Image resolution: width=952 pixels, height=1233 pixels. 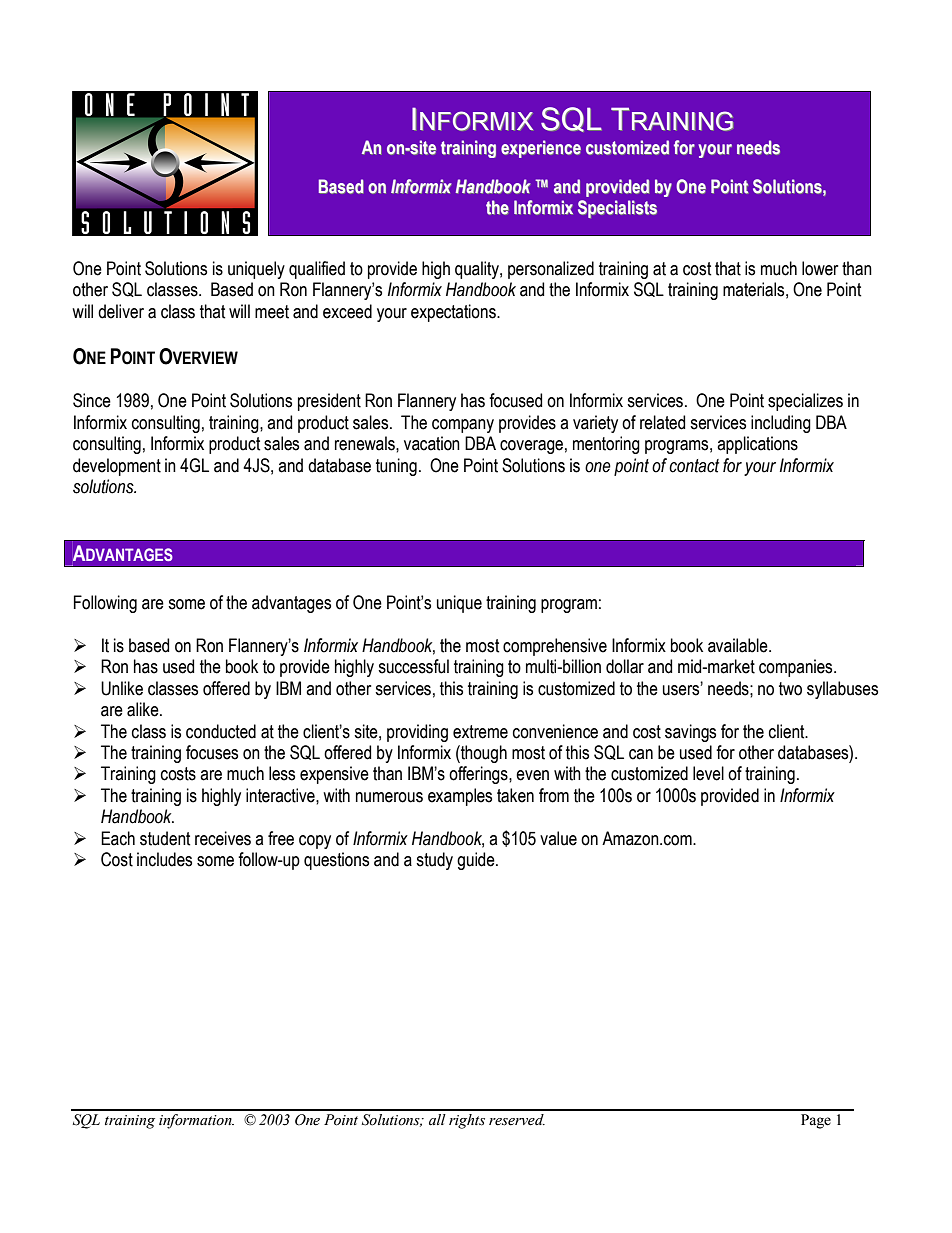 I want to click on contact, so click(x=694, y=466).
